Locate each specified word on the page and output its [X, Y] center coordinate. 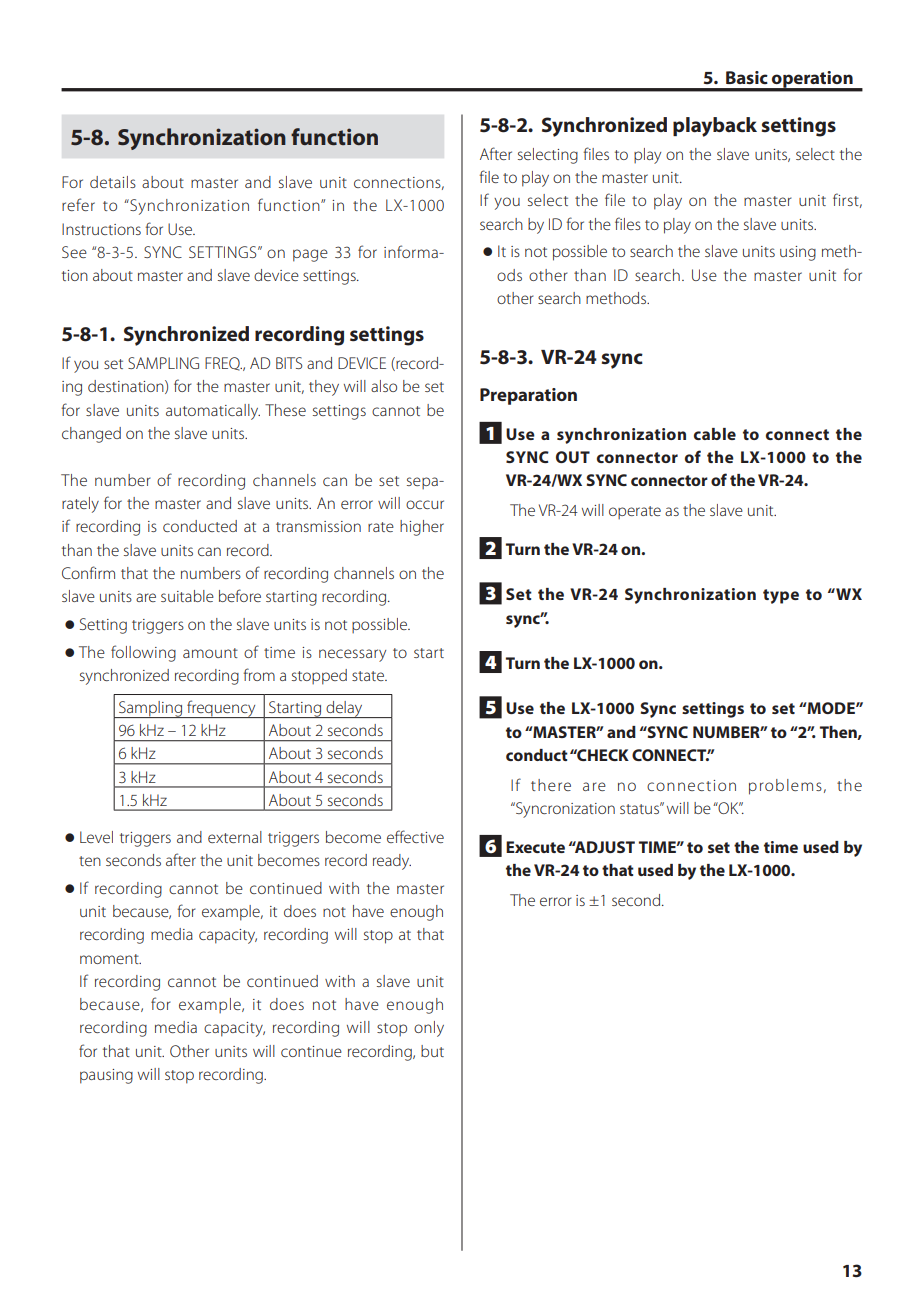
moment [110, 959]
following [143, 653]
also [384, 386]
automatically [213, 412]
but [432, 1051]
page [310, 255]
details [113, 182]
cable [715, 434]
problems [785, 787]
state [369, 676]
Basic [747, 77]
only [429, 1029]
